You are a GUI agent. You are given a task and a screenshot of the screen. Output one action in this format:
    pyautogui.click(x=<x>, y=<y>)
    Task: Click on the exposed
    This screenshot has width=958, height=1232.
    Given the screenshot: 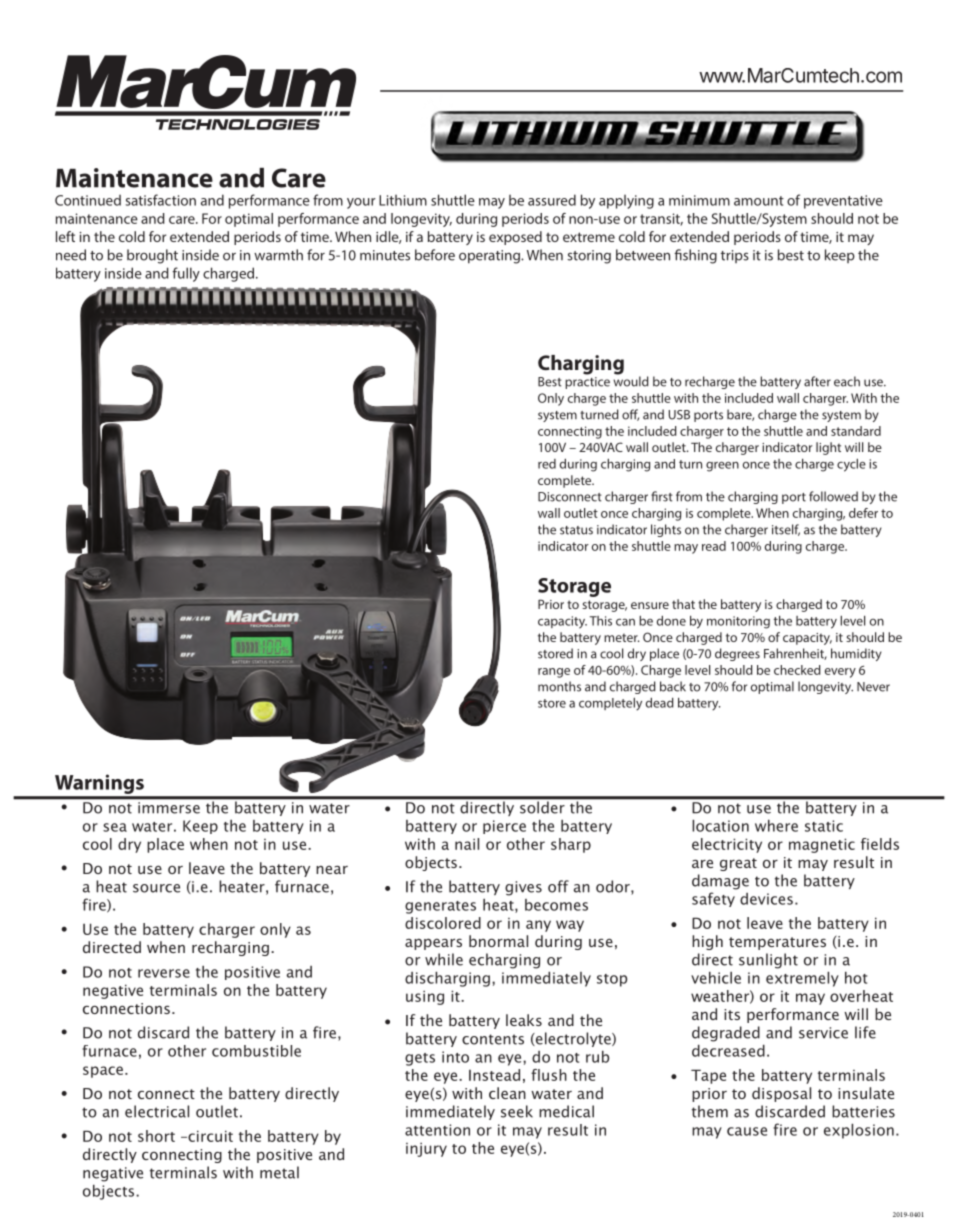 What is the action you would take?
    pyautogui.click(x=515, y=238)
